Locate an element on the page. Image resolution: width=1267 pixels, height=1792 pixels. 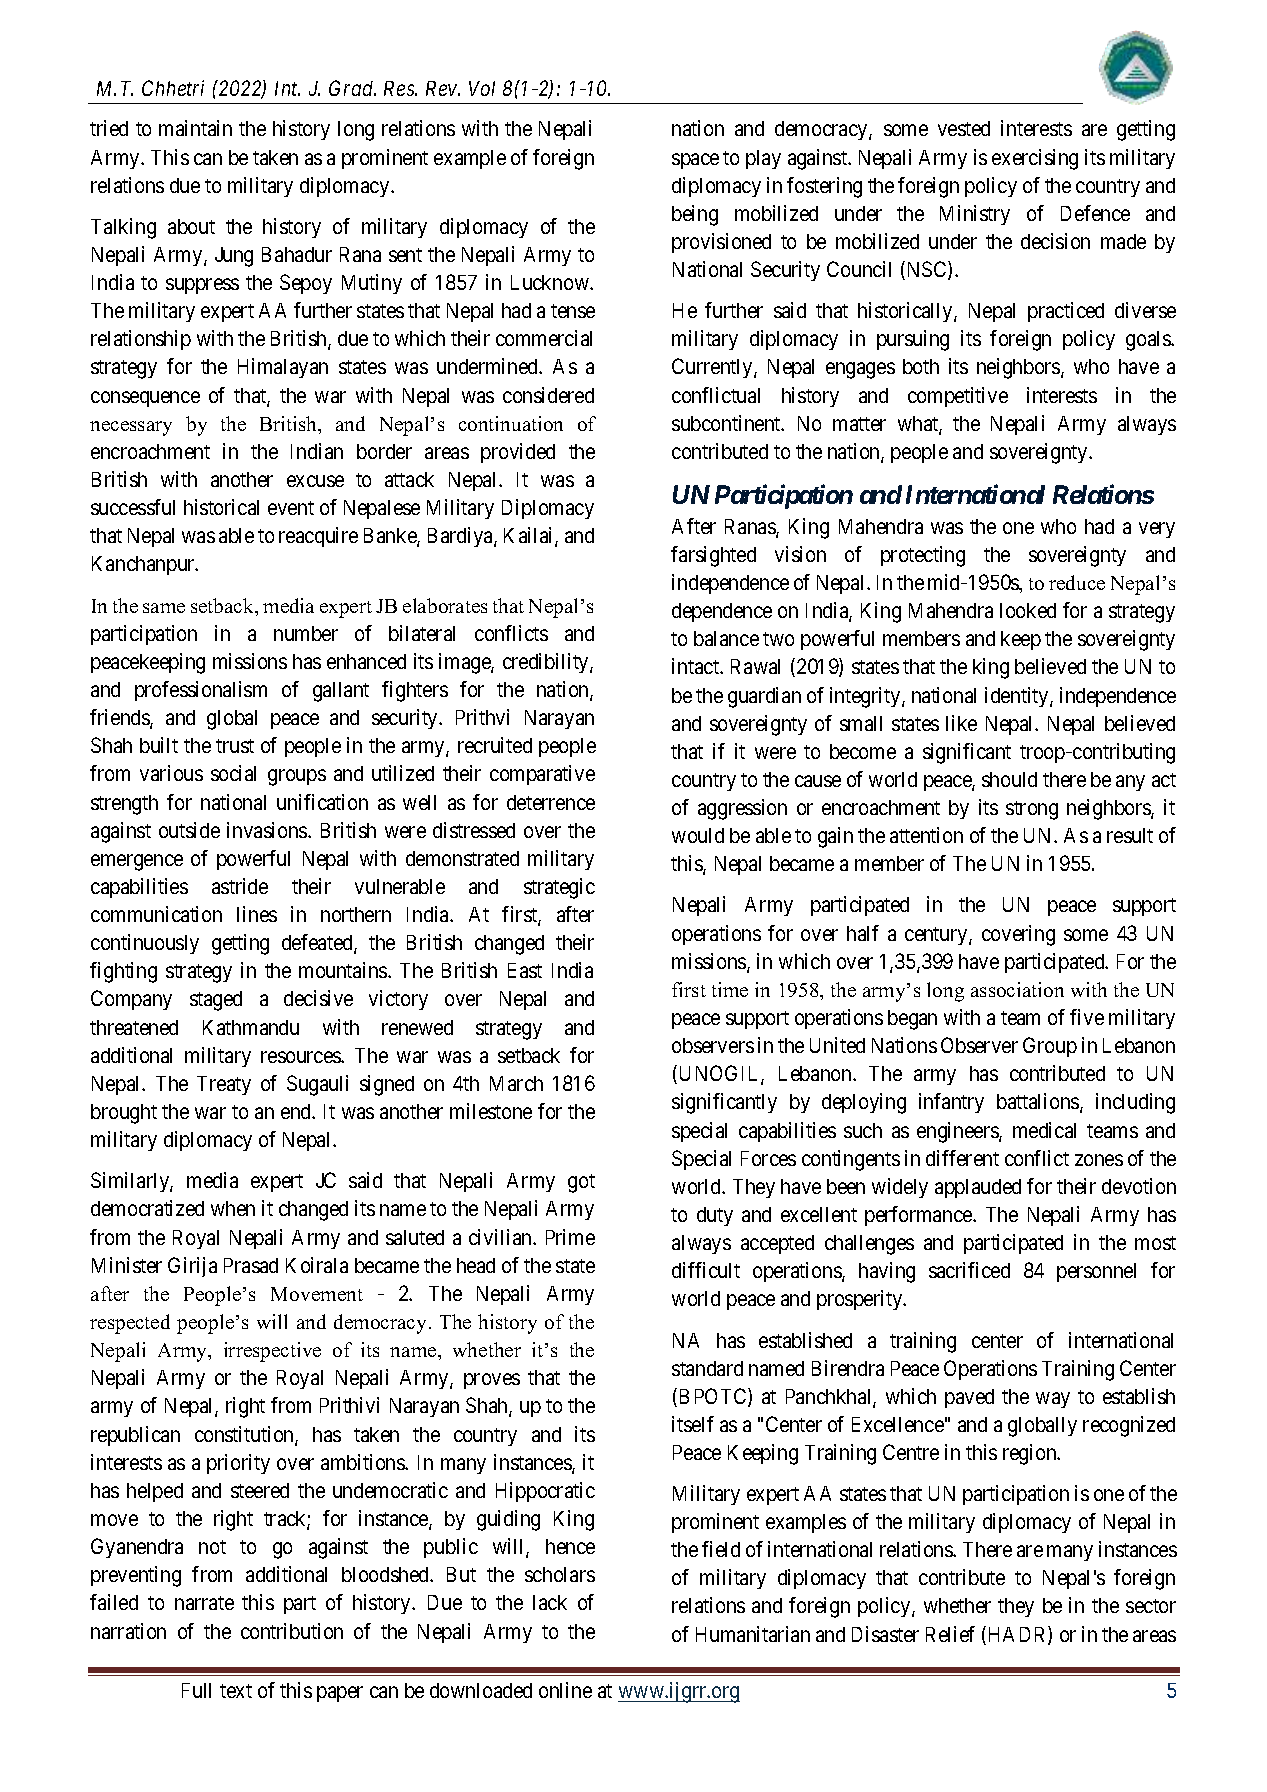
online is located at coordinates (565, 1690).
